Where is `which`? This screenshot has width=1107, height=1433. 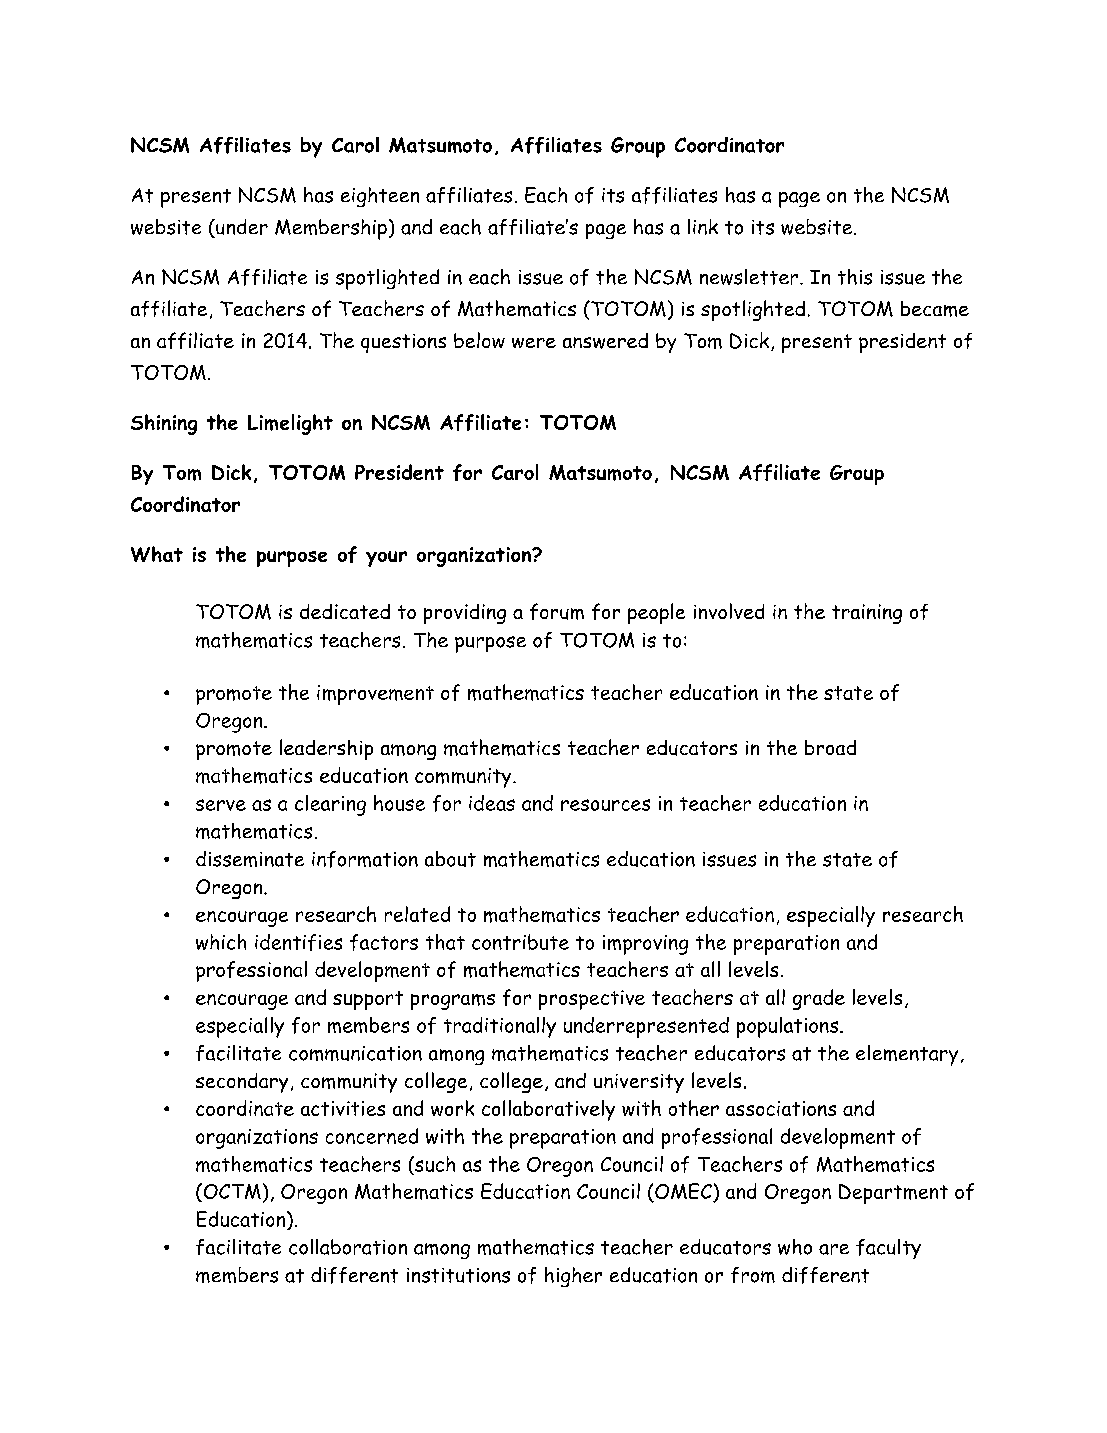
which is located at coordinates (221, 942).
